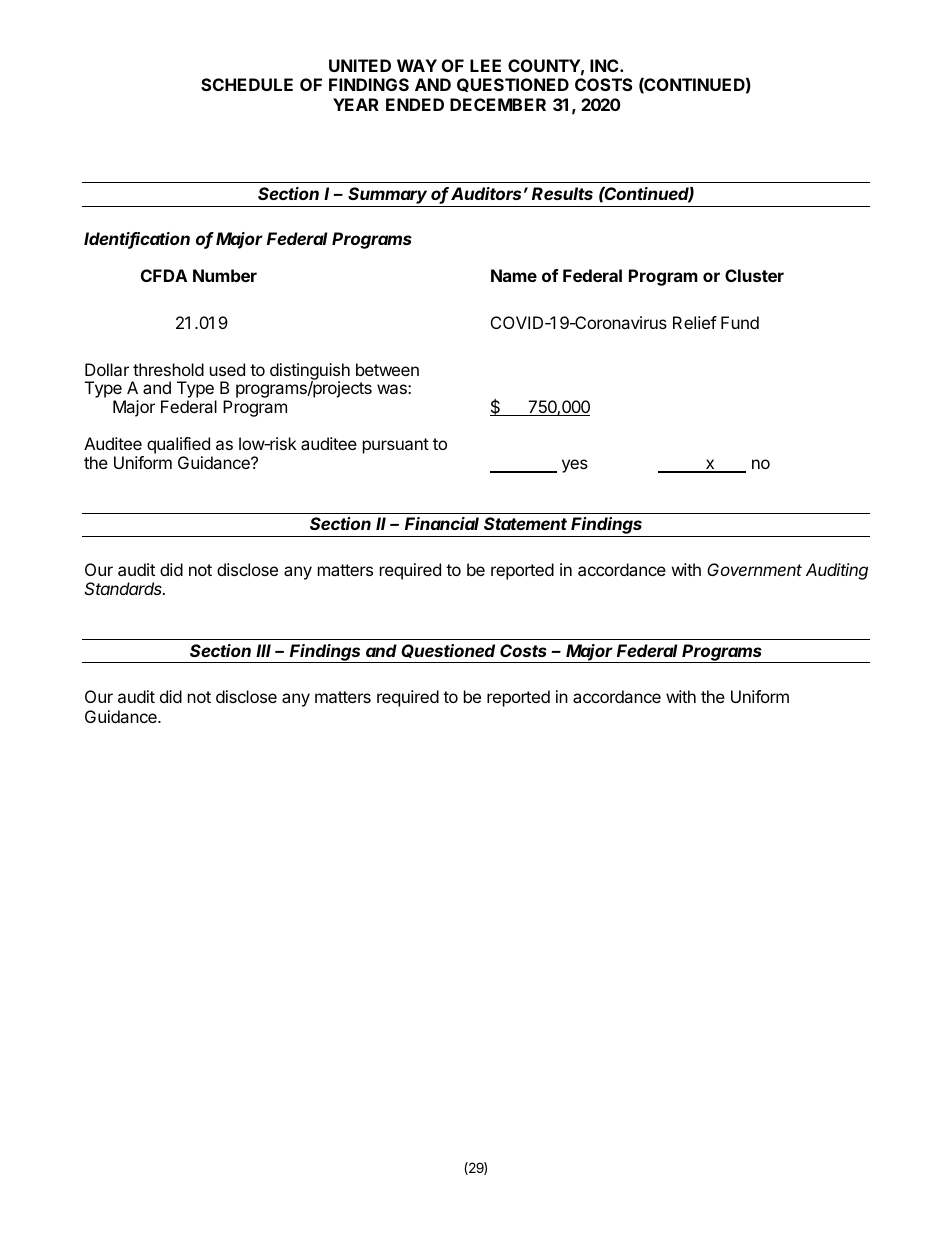 This page has height=1233, width=952. What do you see at coordinates (179, 447) in the page?
I see `qualified` at bounding box center [179, 447].
